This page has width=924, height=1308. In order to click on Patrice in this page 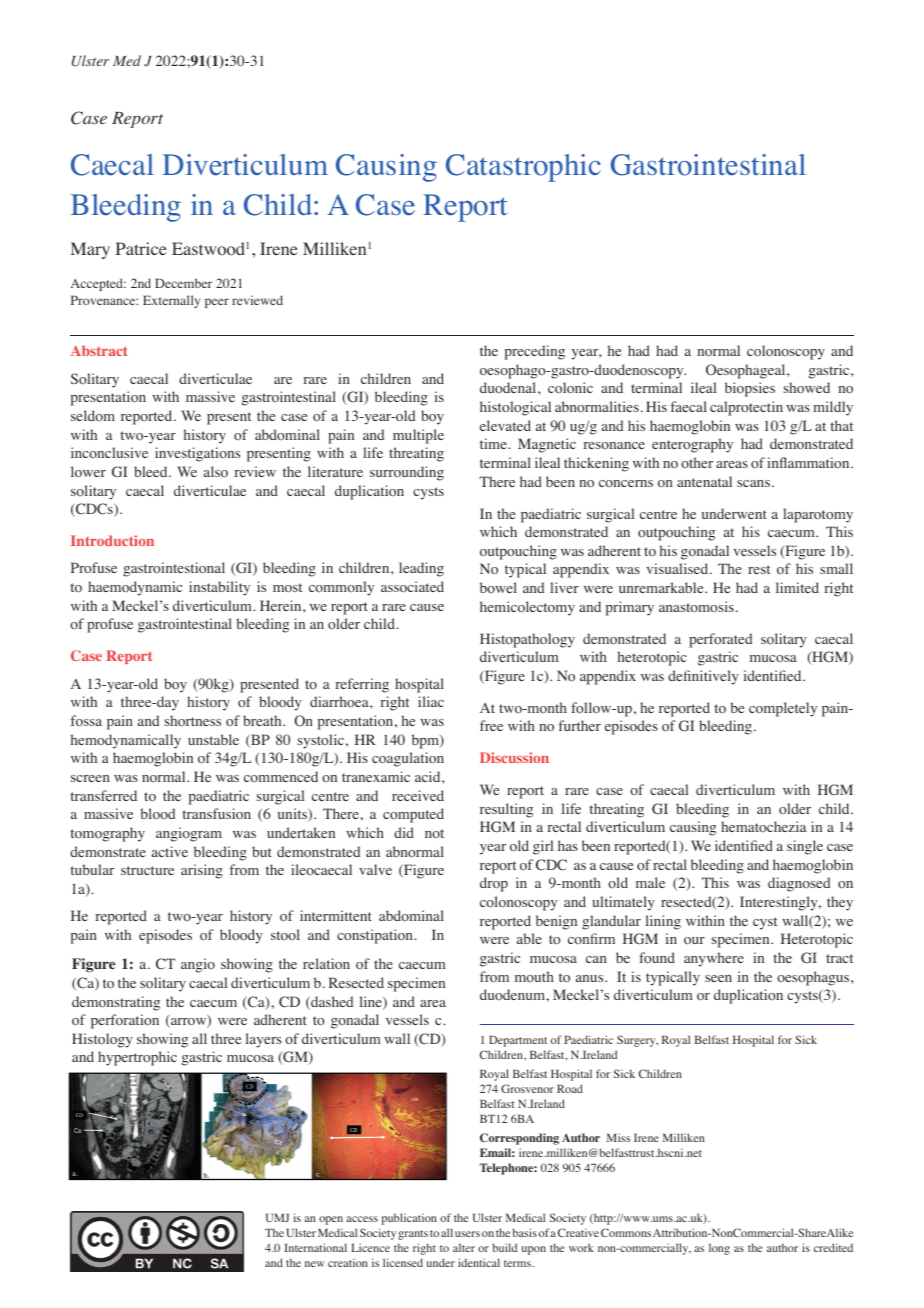, I will do `click(141, 248)`.
